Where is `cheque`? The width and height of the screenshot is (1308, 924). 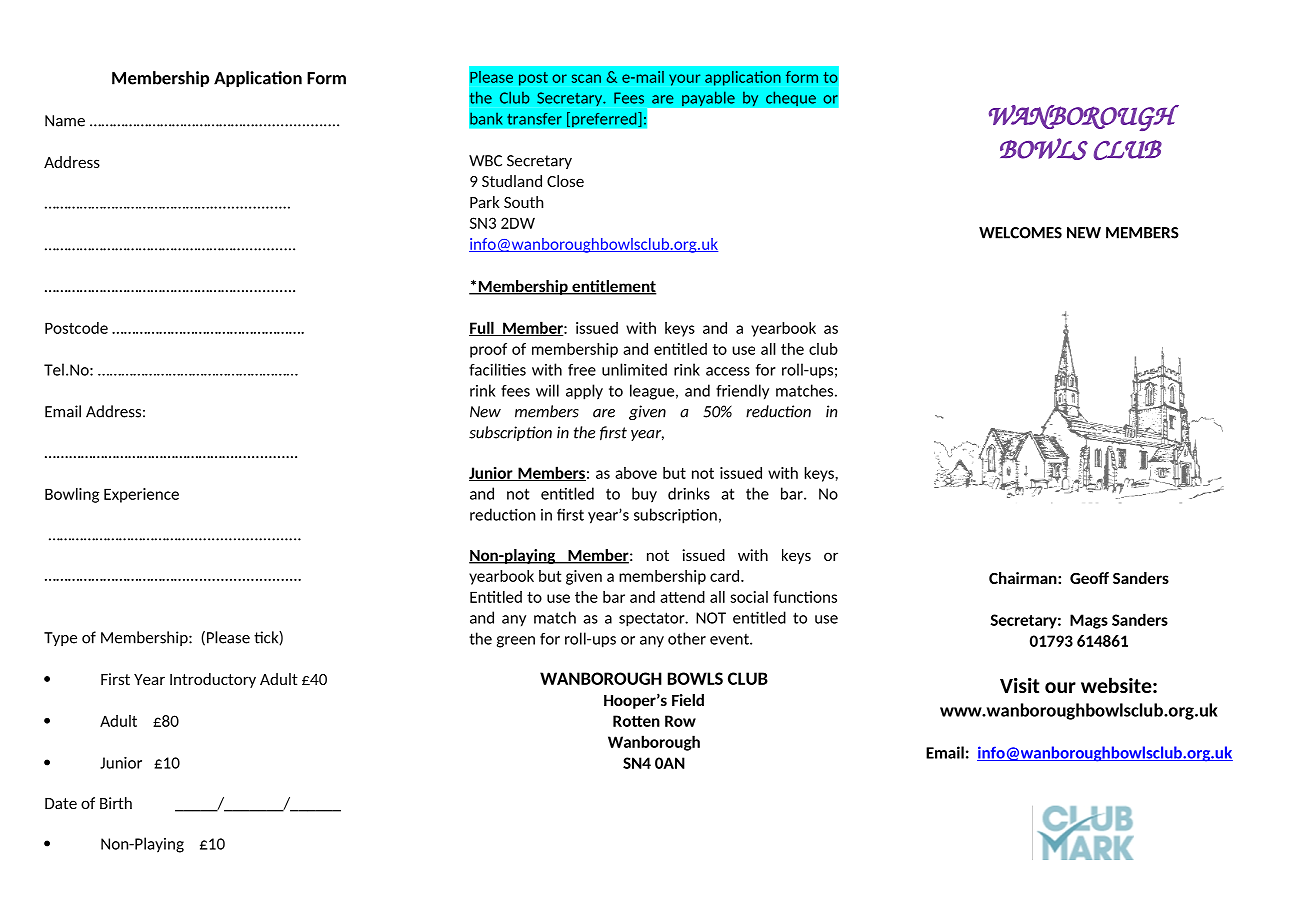 cheque is located at coordinates (791, 99).
